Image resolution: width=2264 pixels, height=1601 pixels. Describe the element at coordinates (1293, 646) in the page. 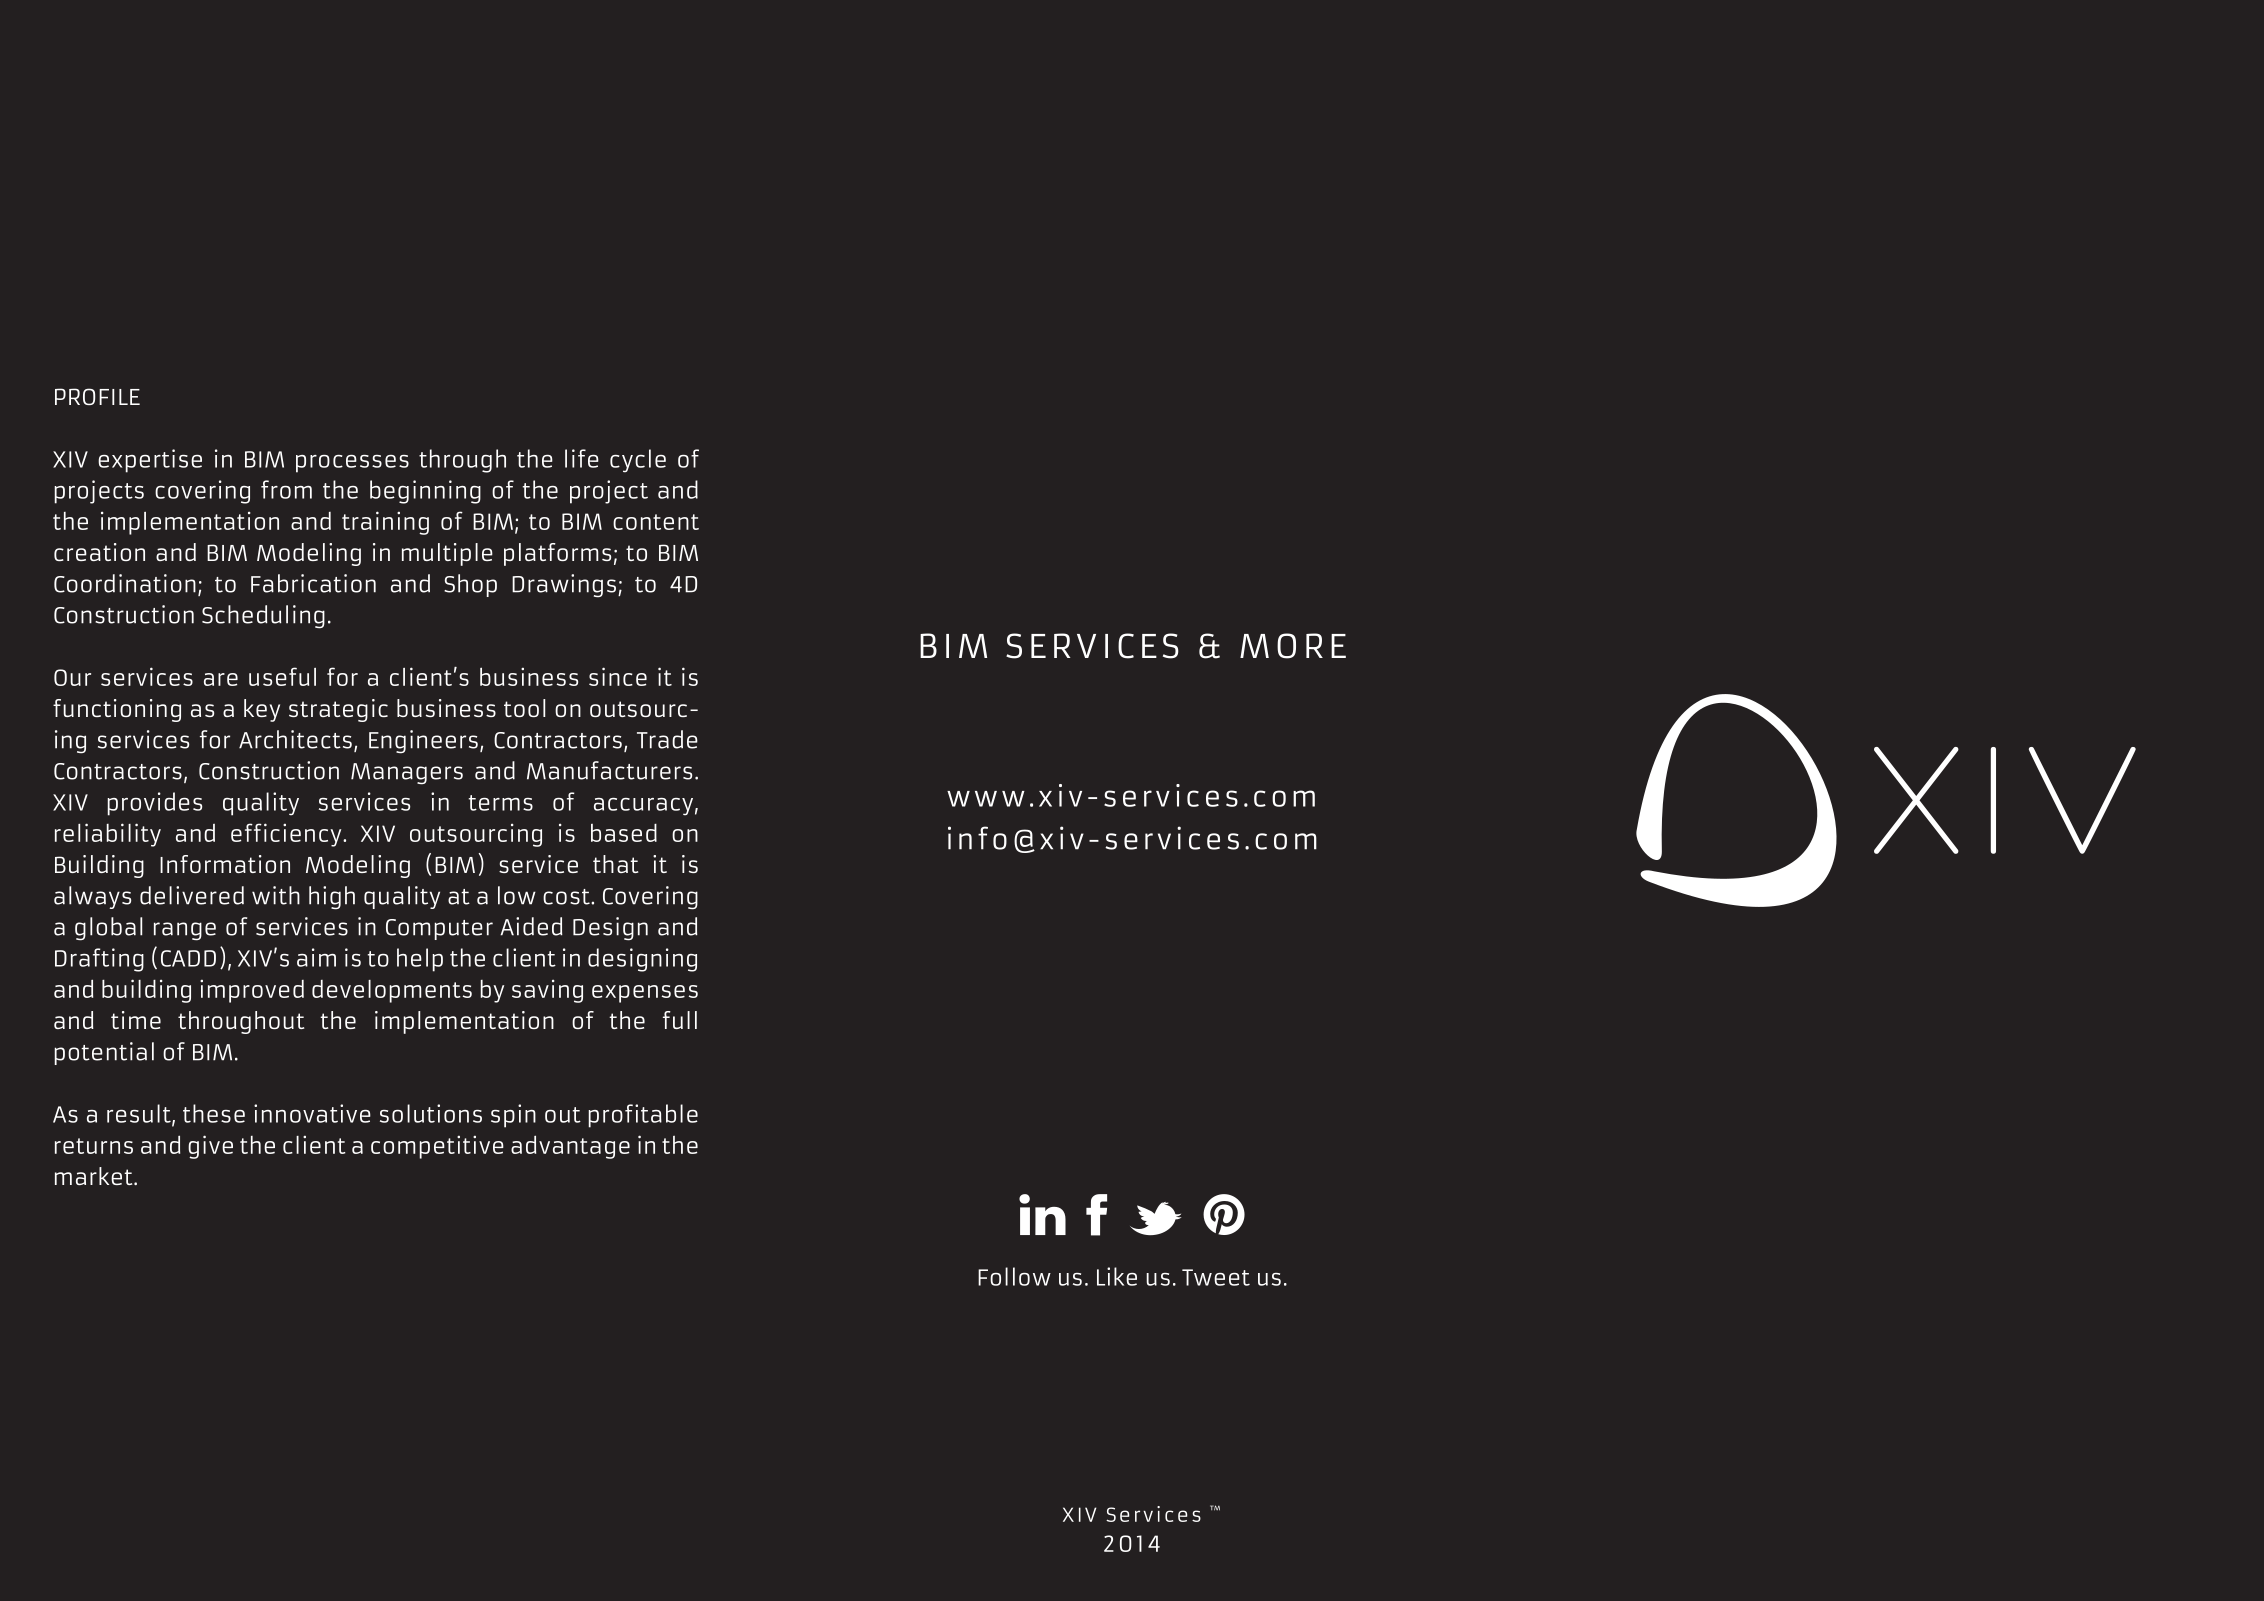

I see `MORE` at that location.
